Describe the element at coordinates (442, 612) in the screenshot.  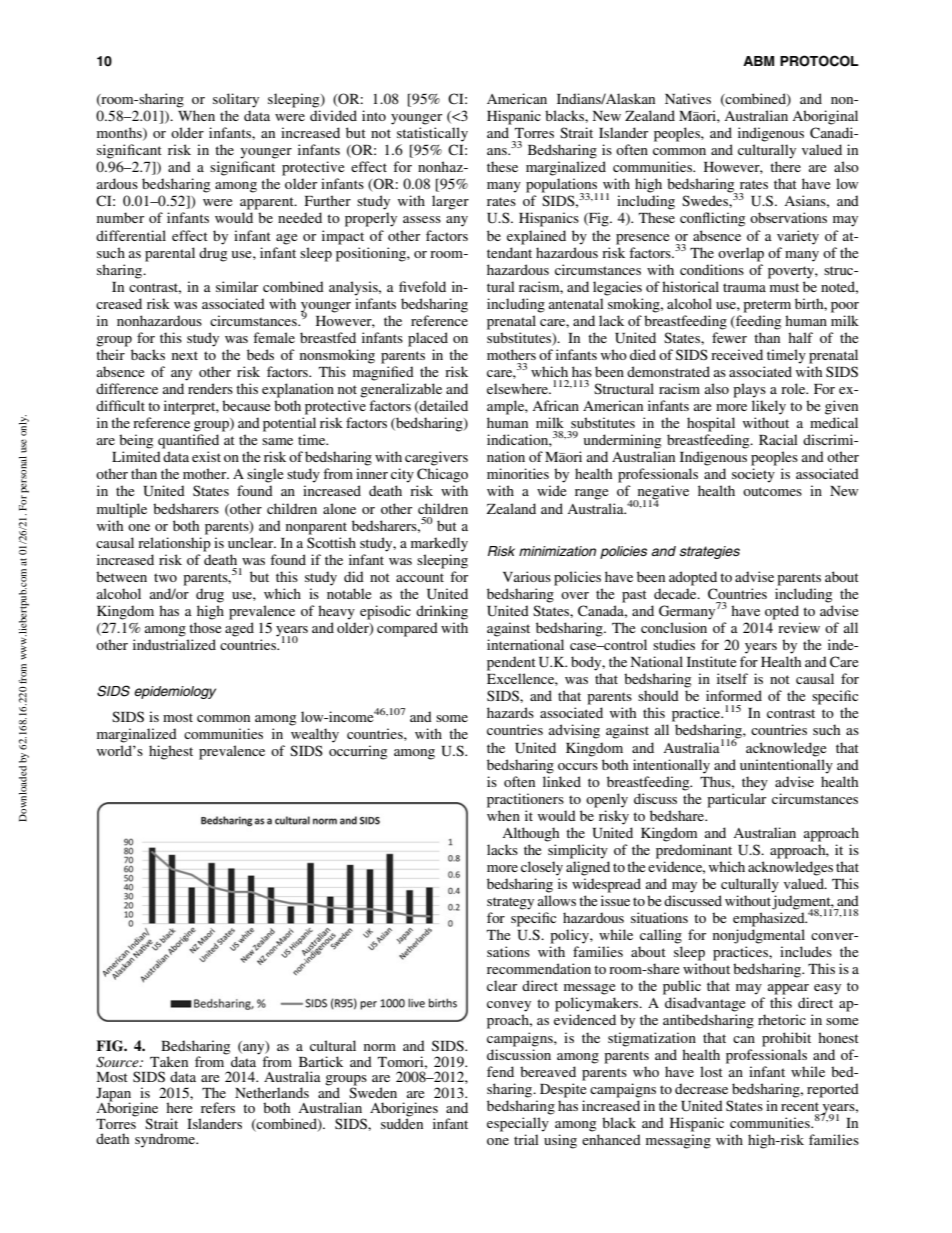
I see `drinking` at that location.
